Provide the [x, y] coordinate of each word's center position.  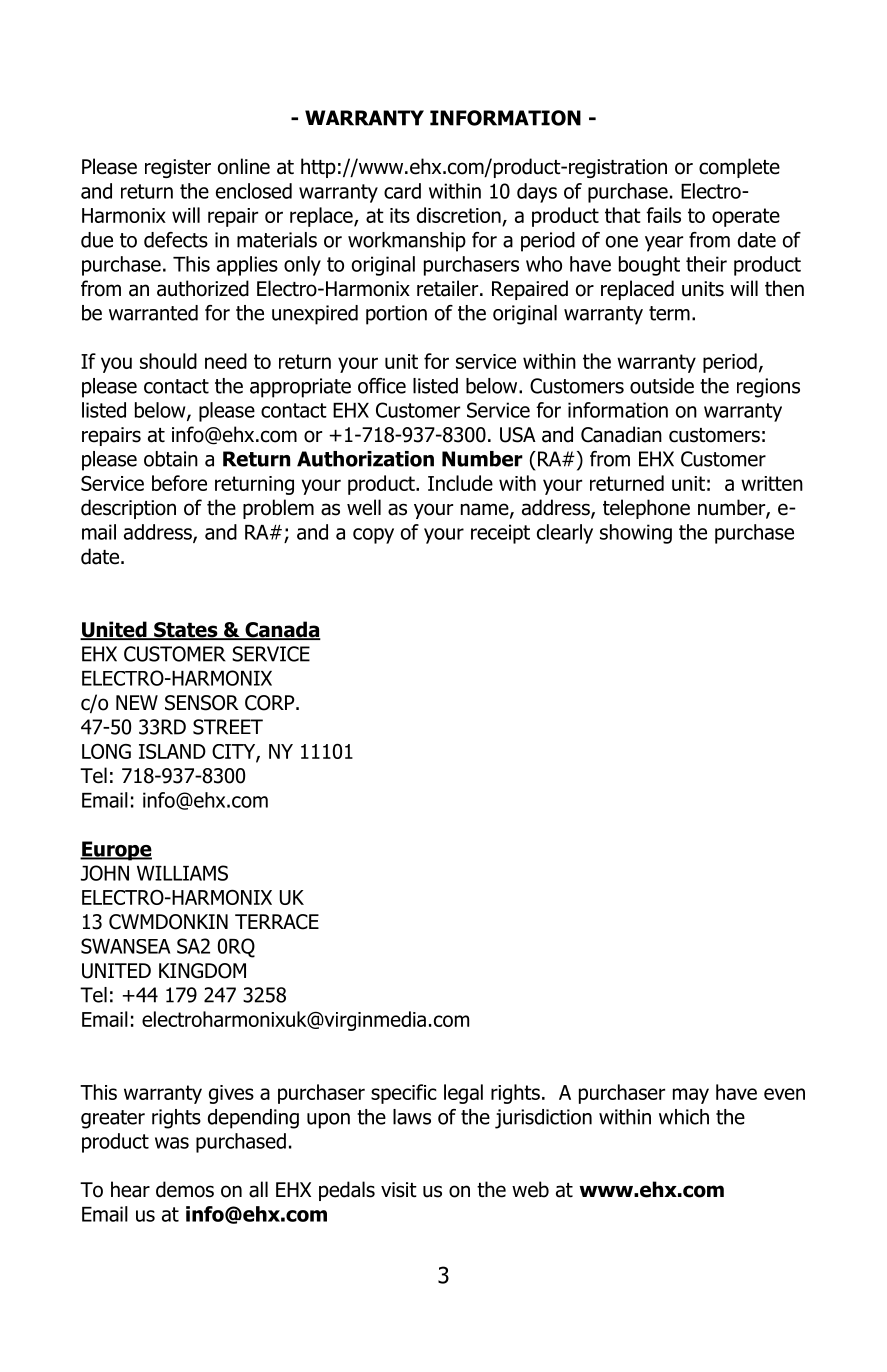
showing [636, 534]
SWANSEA [125, 946]
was [172, 1143]
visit [399, 1190]
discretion [460, 216]
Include [460, 483]
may [691, 1096]
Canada [282, 630]
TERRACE [277, 922]
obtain [171, 459]
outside [662, 386]
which [684, 1117]
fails [663, 215]
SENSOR [202, 703]
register [178, 168]
